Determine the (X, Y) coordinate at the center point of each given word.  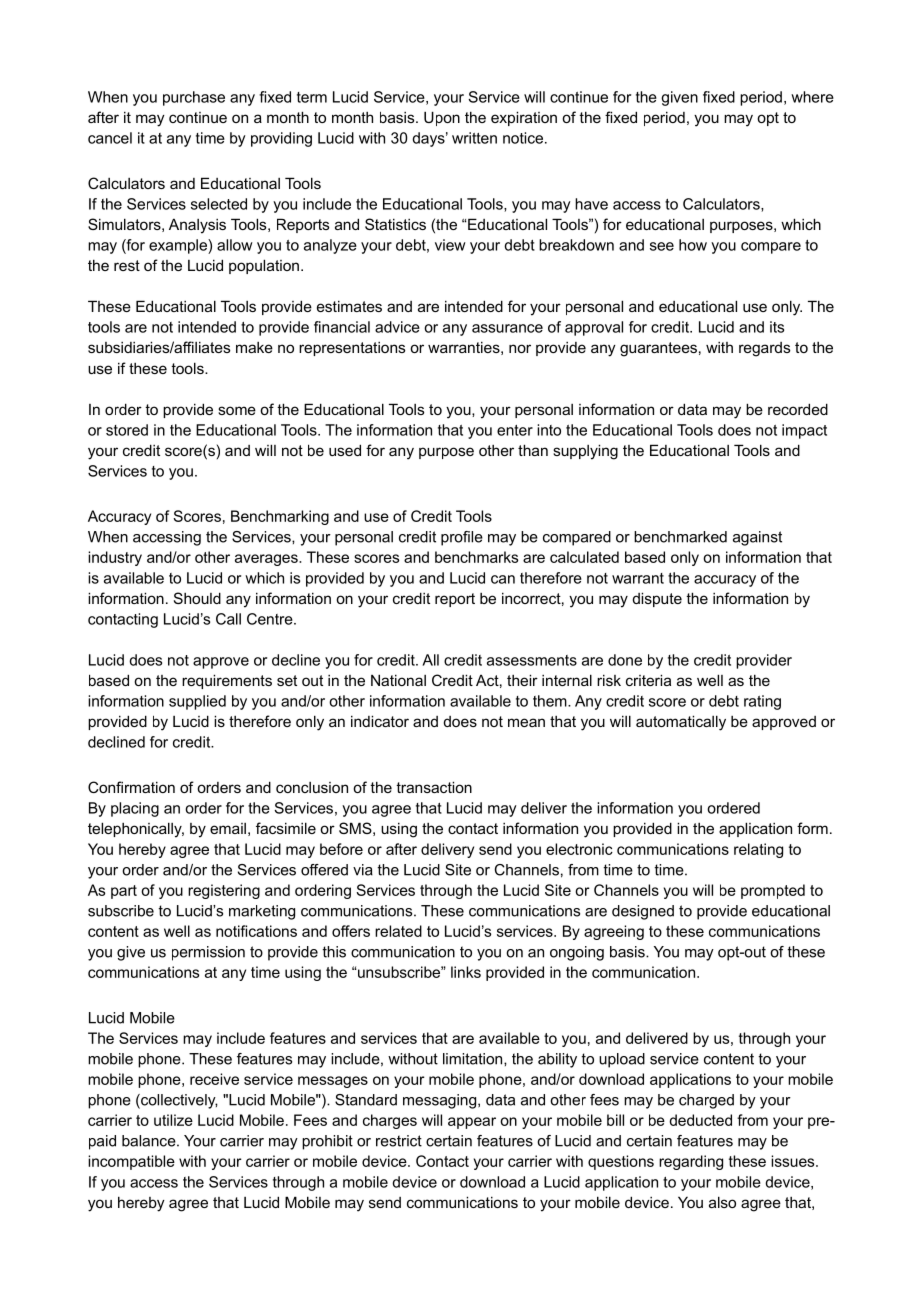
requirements (227, 681)
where (812, 97)
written (474, 138)
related (398, 931)
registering (224, 891)
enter (515, 430)
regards (764, 349)
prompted (773, 891)
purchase (194, 98)
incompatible (131, 1162)
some (237, 410)
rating (762, 702)
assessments (532, 660)
